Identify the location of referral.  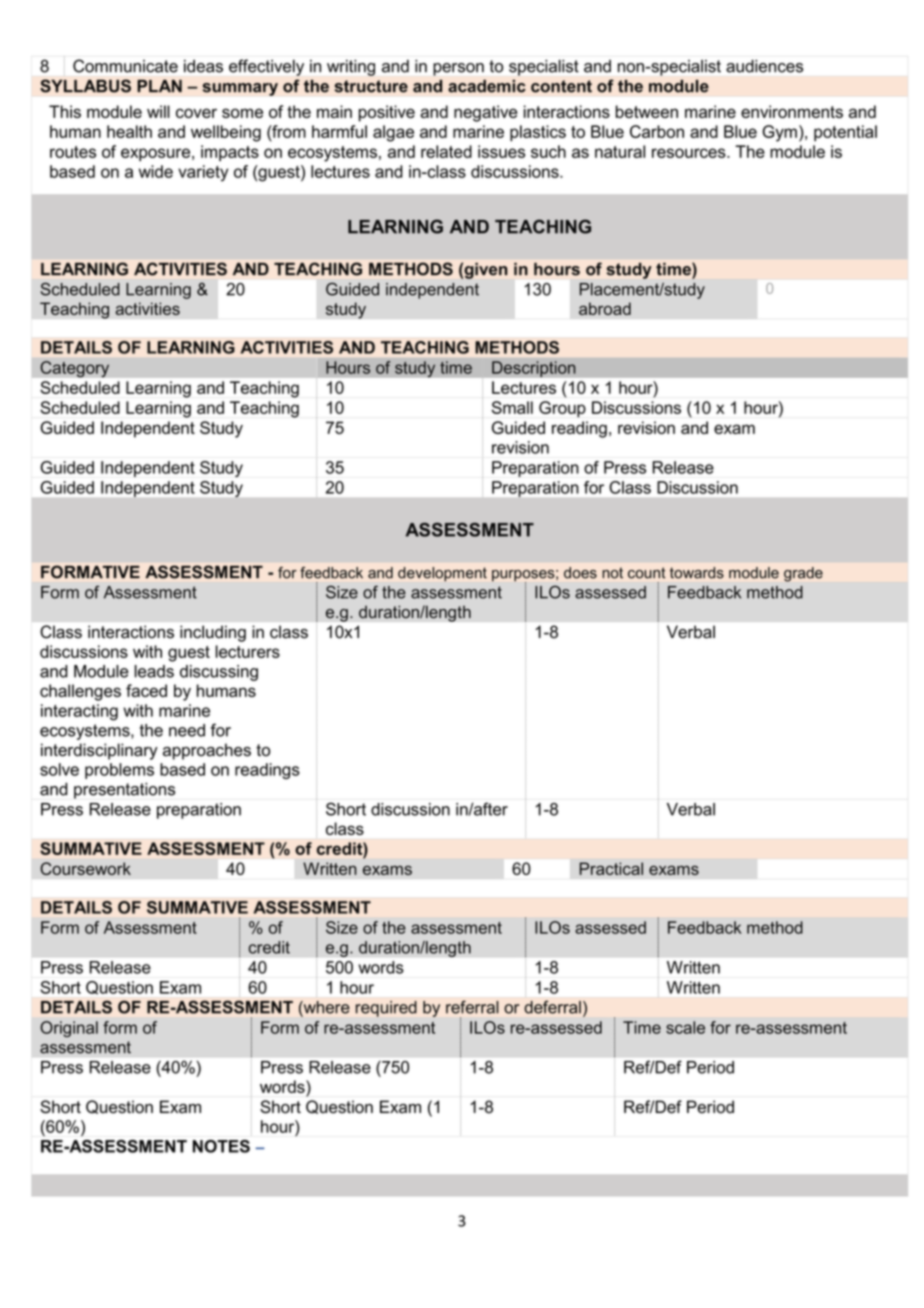
(472, 1007).
